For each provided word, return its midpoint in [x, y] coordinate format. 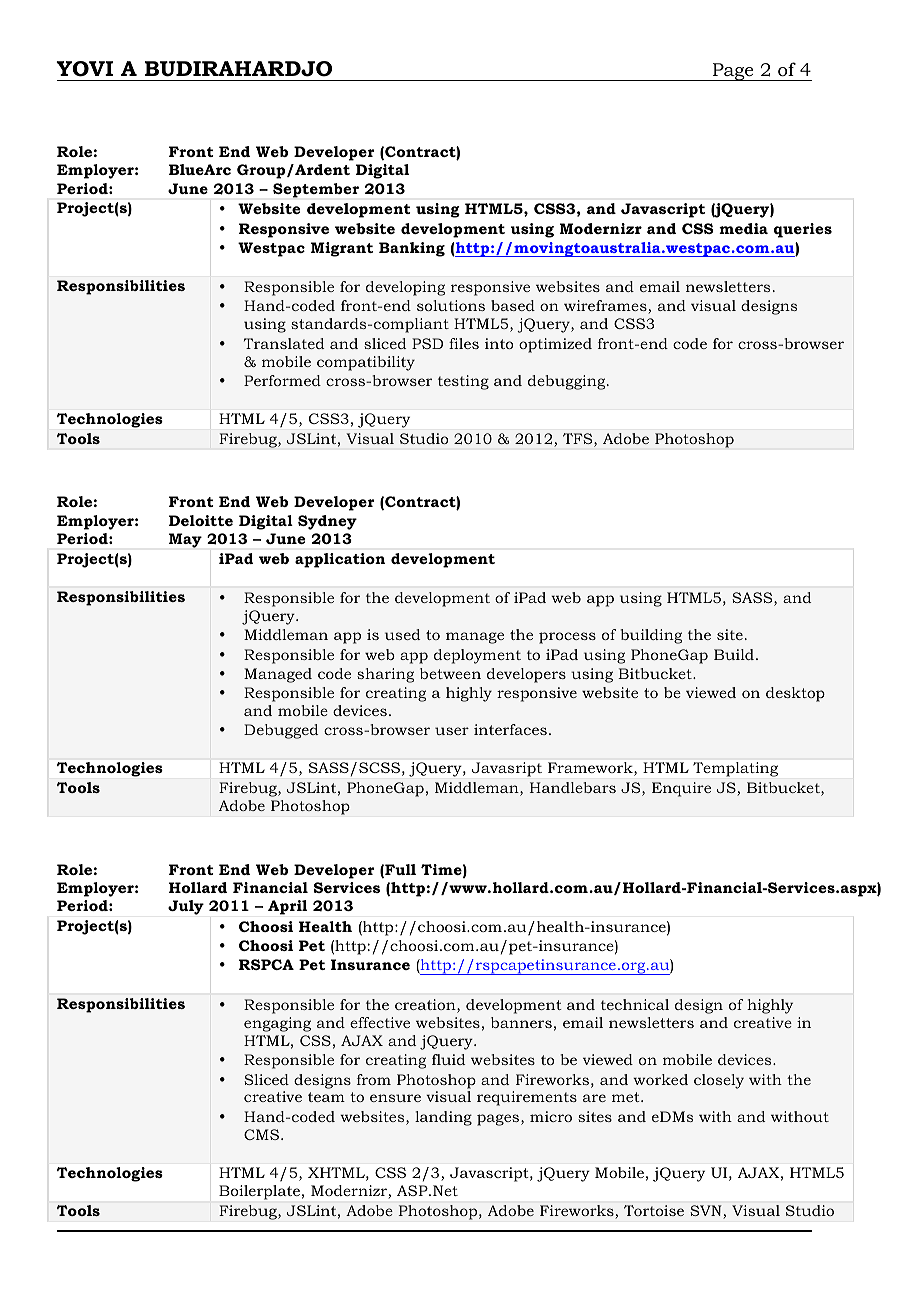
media [743, 228]
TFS [579, 440]
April [287, 907]
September [316, 190]
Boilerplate [259, 1192]
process [567, 638]
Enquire [681, 789]
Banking [412, 249]
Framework [591, 769]
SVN [707, 1212]
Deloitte [201, 520]
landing [443, 1118]
